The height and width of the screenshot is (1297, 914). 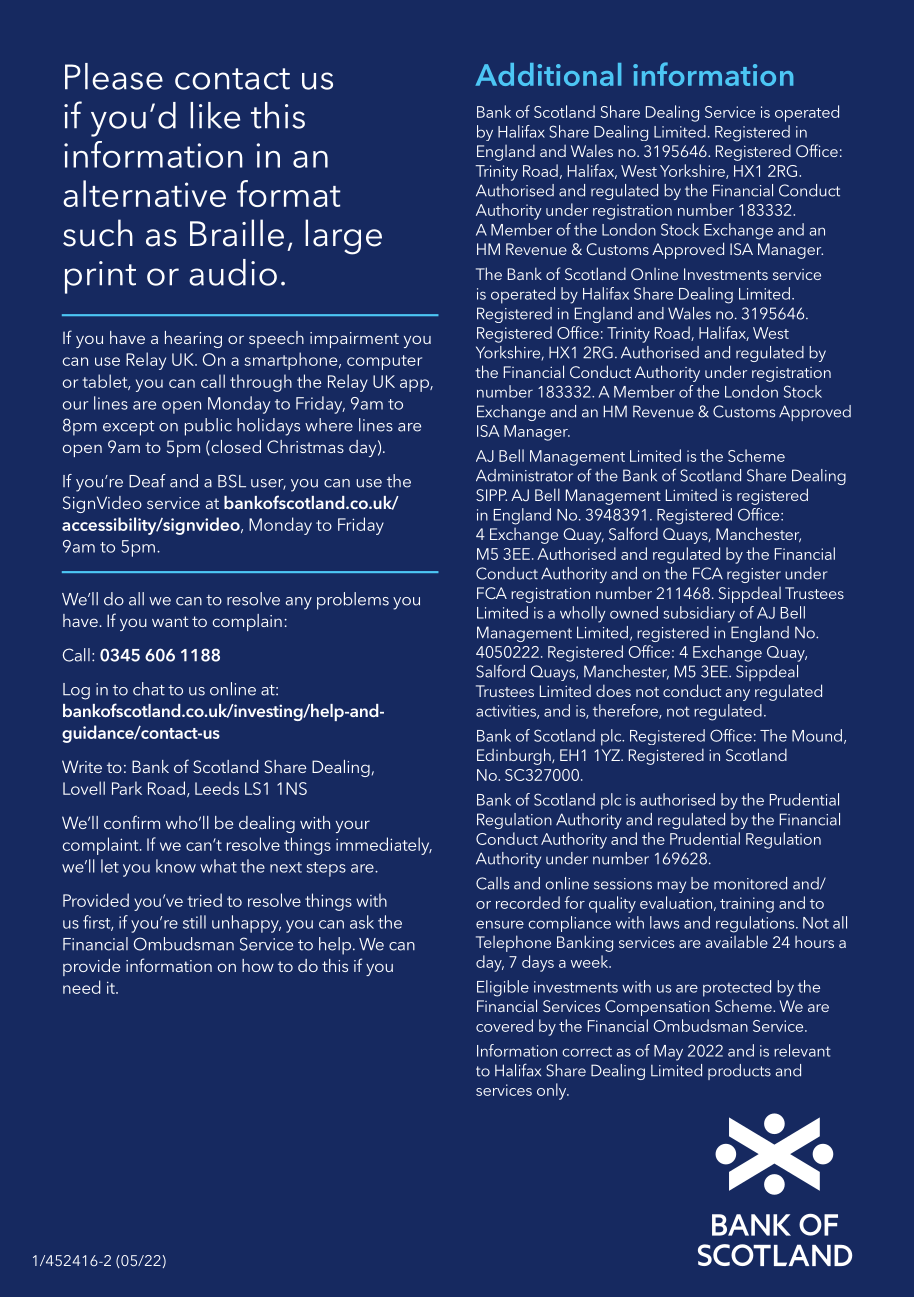 What do you see at coordinates (384, 846) in the screenshot?
I see `immediately` at bounding box center [384, 846].
